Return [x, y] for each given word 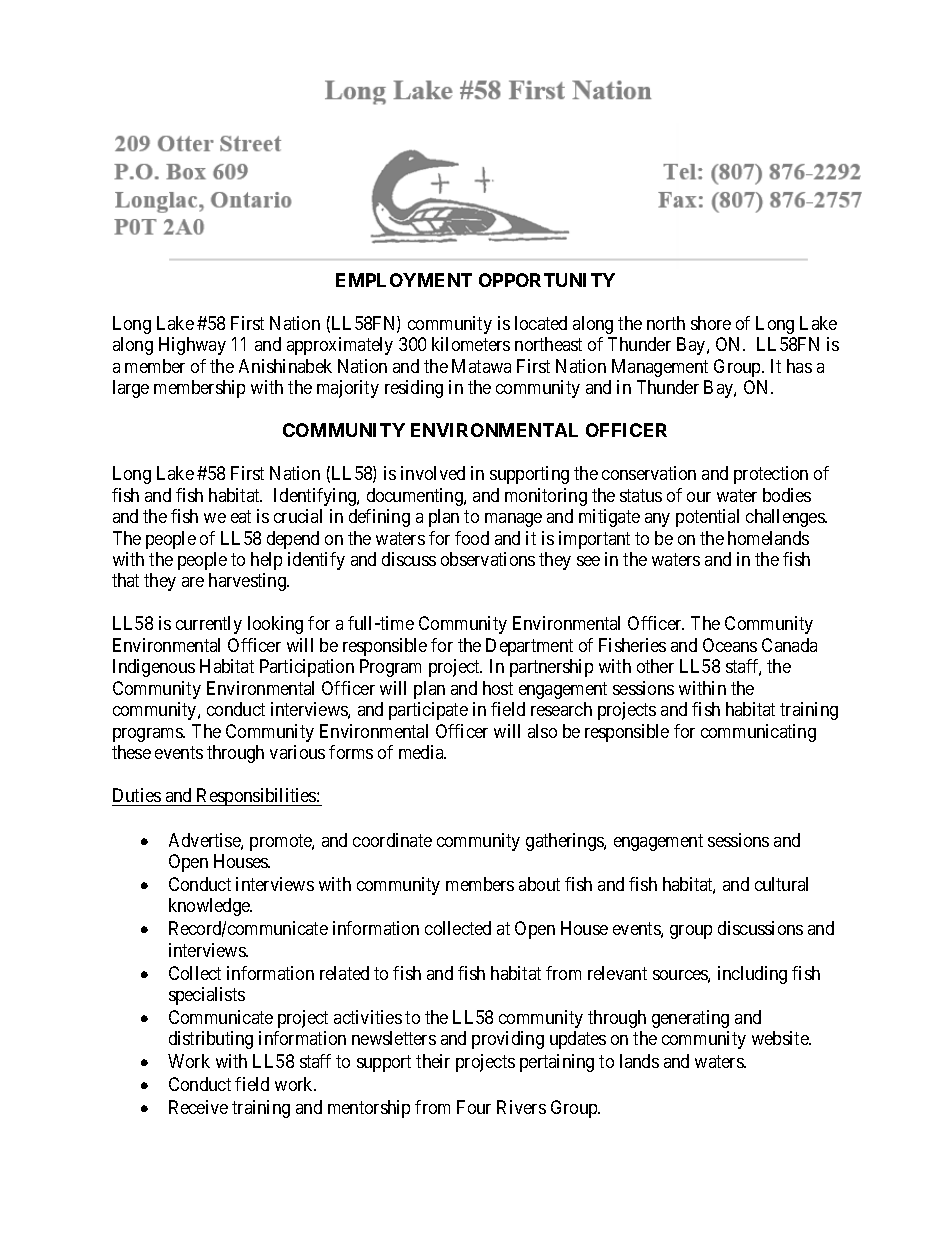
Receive [198, 1107]
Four [474, 1107]
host [498, 688]
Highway [192, 346]
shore [711, 323]
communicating [758, 733]
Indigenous [154, 668]
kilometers [471, 344]
